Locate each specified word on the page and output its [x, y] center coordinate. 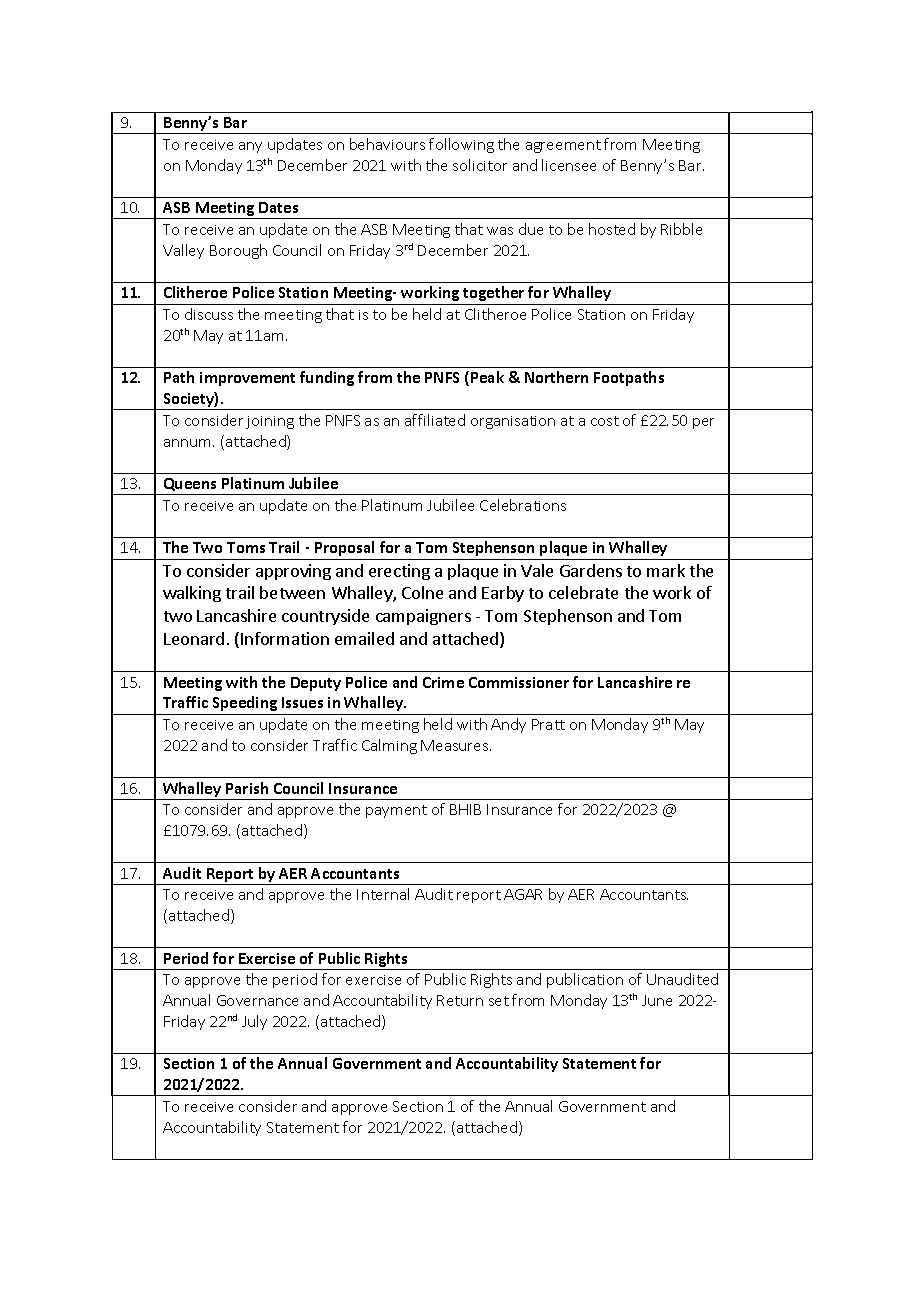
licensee [569, 165]
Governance [257, 1000]
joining [270, 422]
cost [605, 421]
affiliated [435, 420]
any [250, 147]
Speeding [245, 705]
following [461, 145]
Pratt [548, 724]
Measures [456, 745]
